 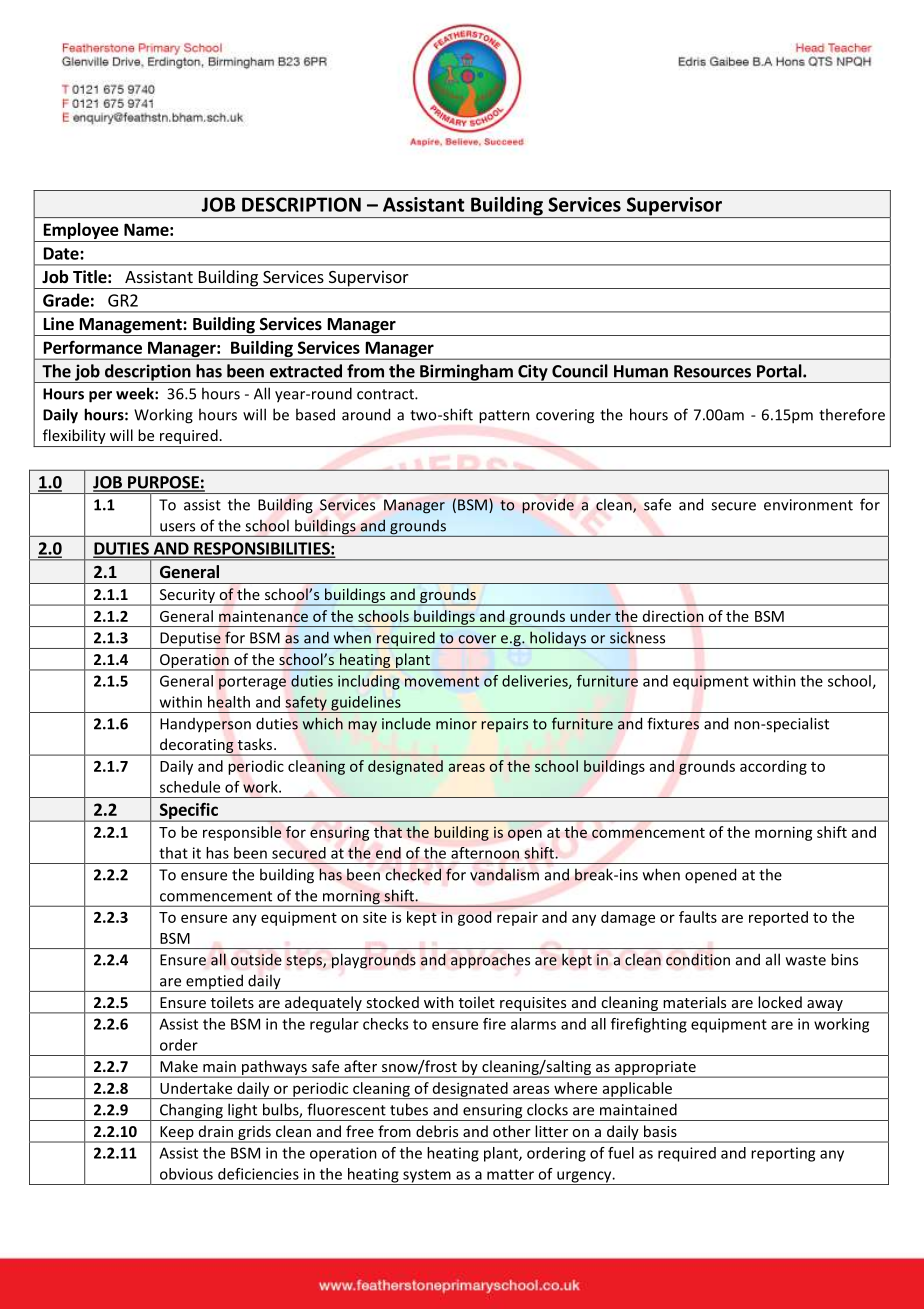 What do you see at coordinates (81, 232) in the image?
I see `Employee` at bounding box center [81, 232].
